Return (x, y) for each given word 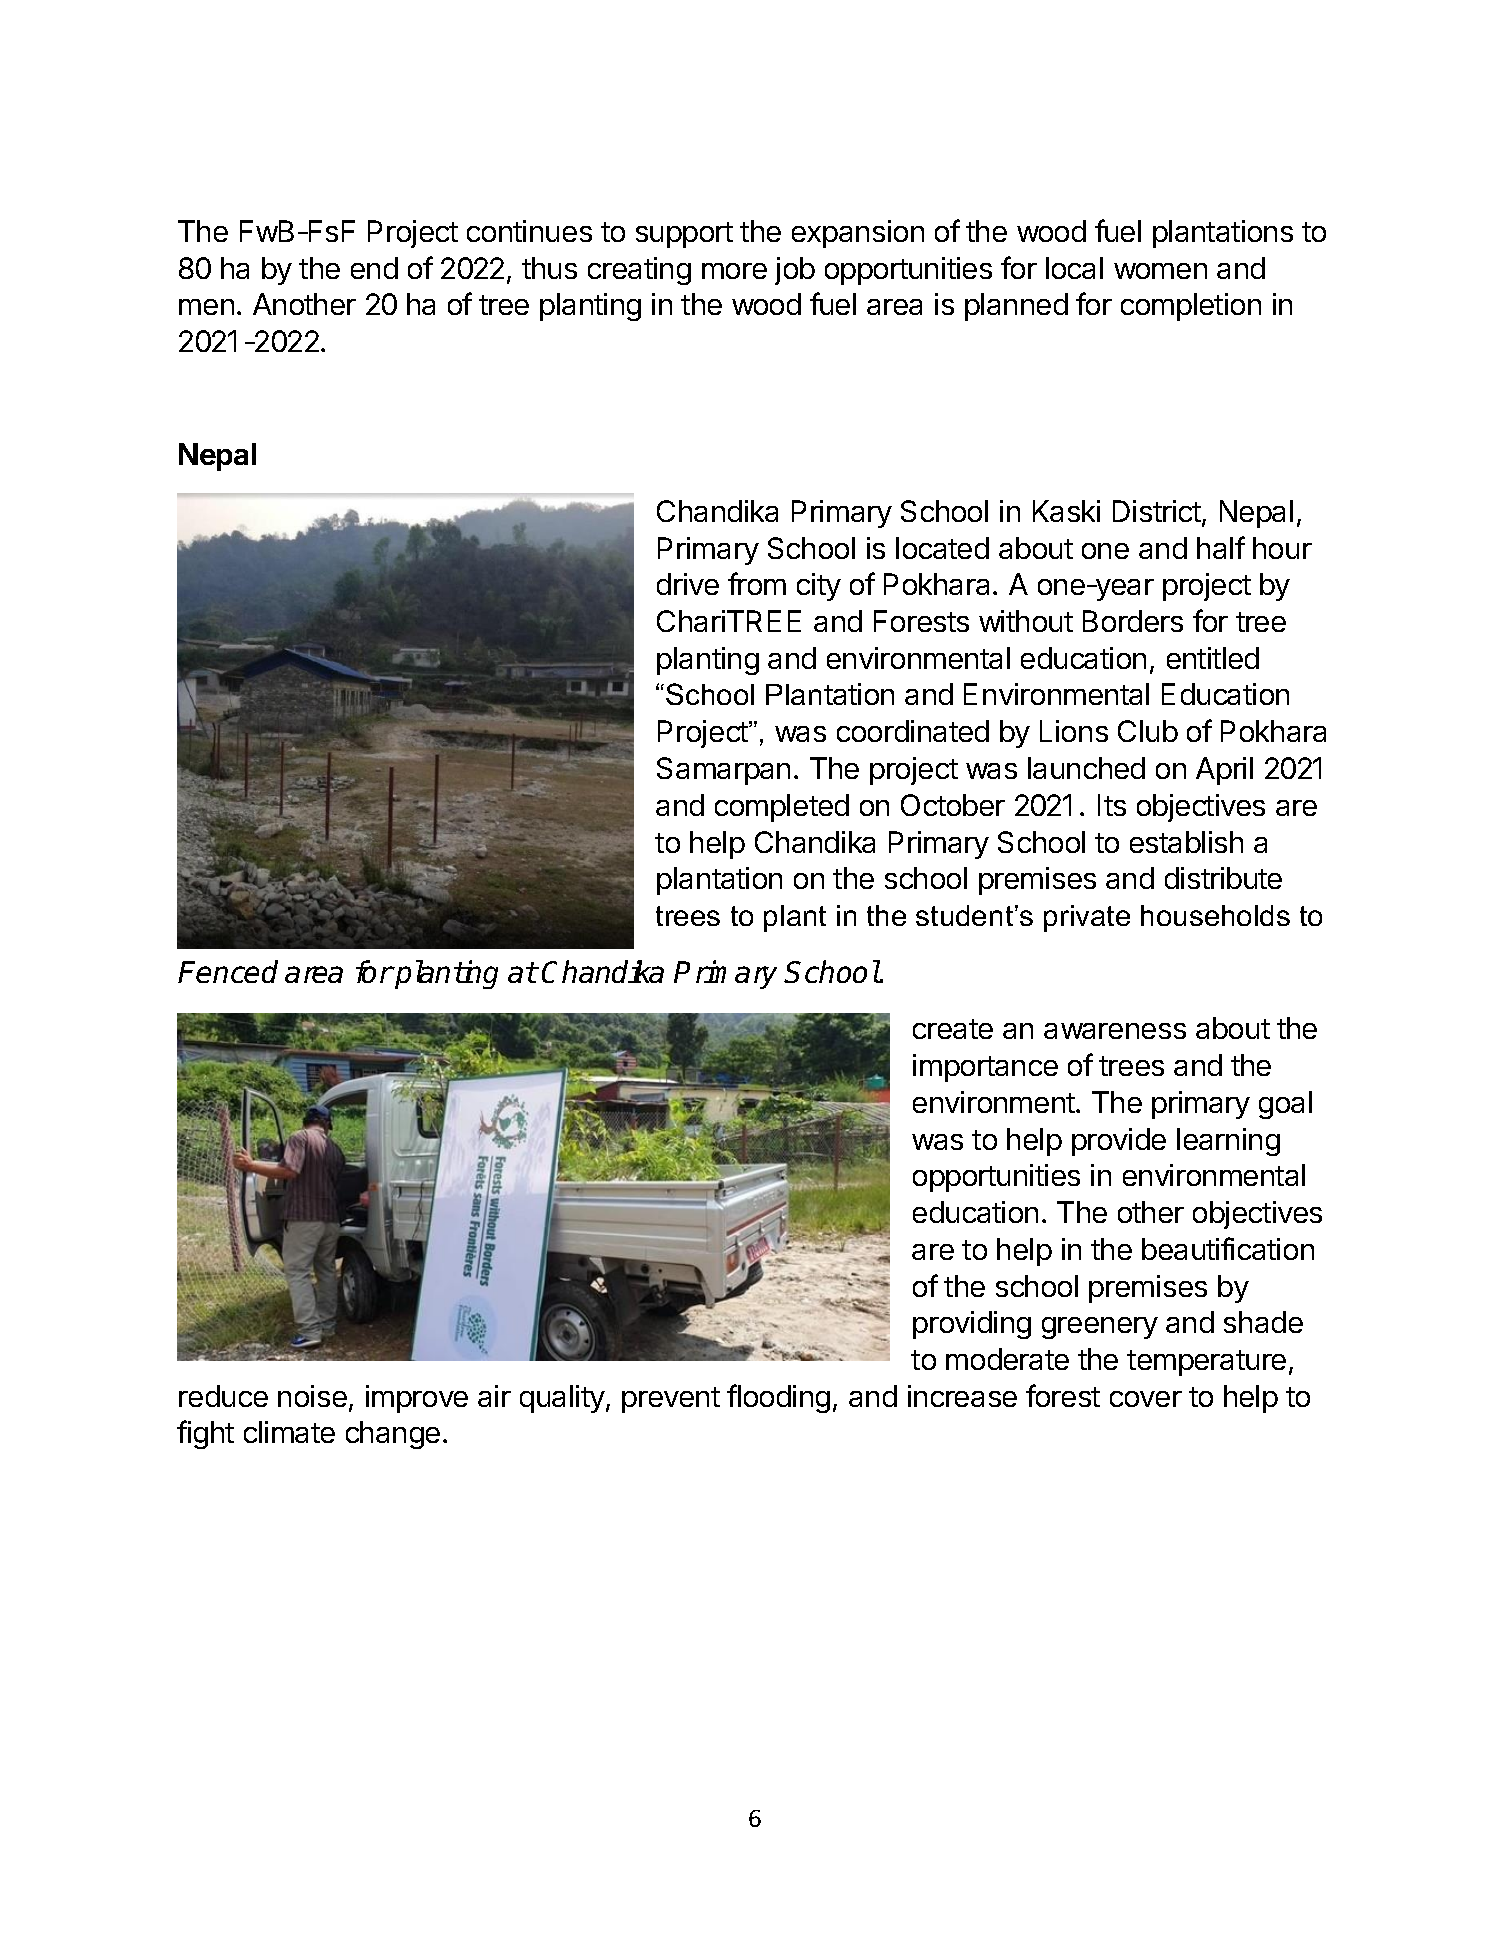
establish (1186, 842)
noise (312, 1396)
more (734, 271)
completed (782, 808)
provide (1119, 1142)
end (374, 268)
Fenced (228, 971)
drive (688, 584)
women (1160, 271)
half (1221, 547)
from (757, 583)
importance (985, 1068)
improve (417, 1399)
